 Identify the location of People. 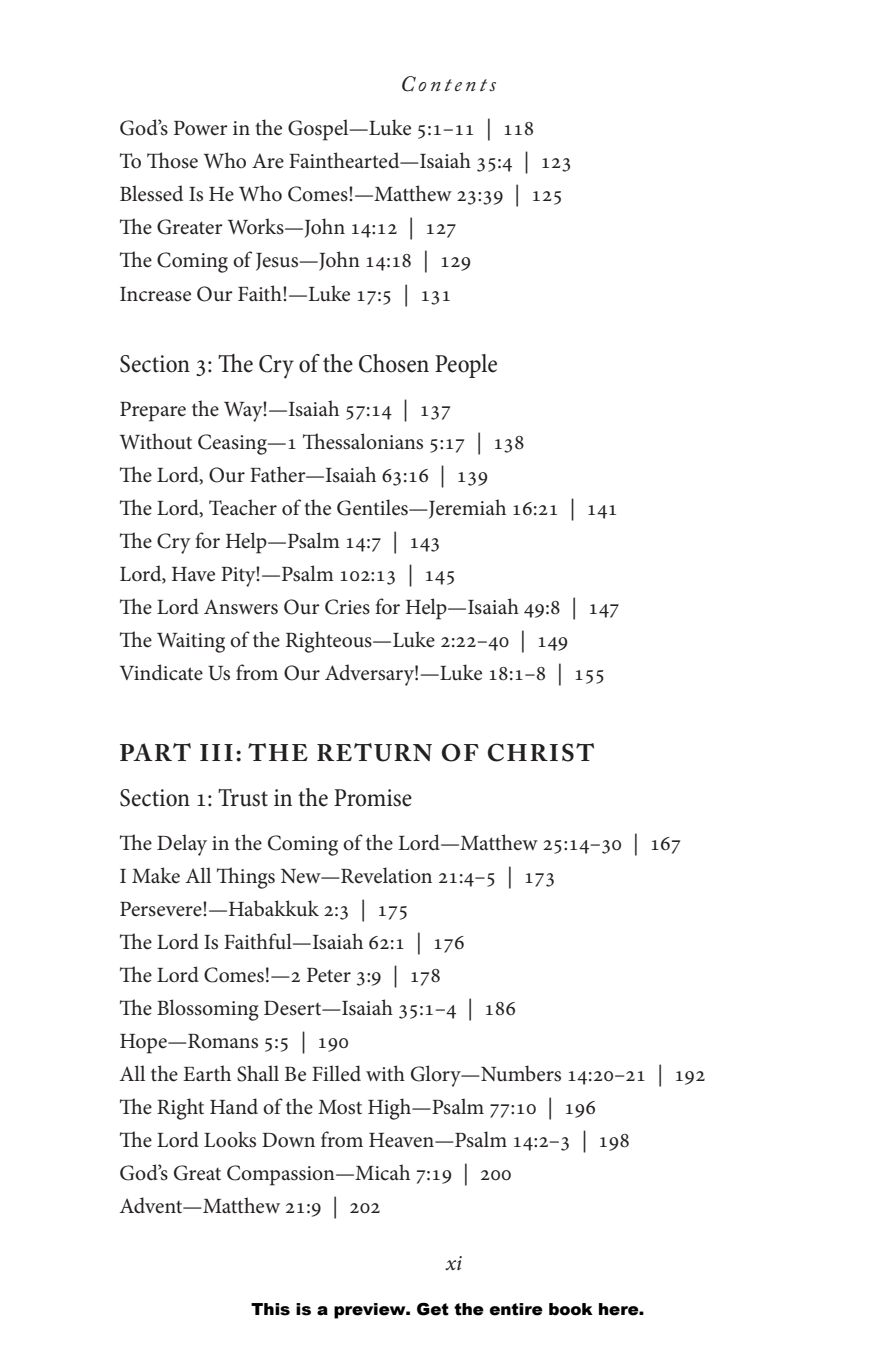
(466, 366).
